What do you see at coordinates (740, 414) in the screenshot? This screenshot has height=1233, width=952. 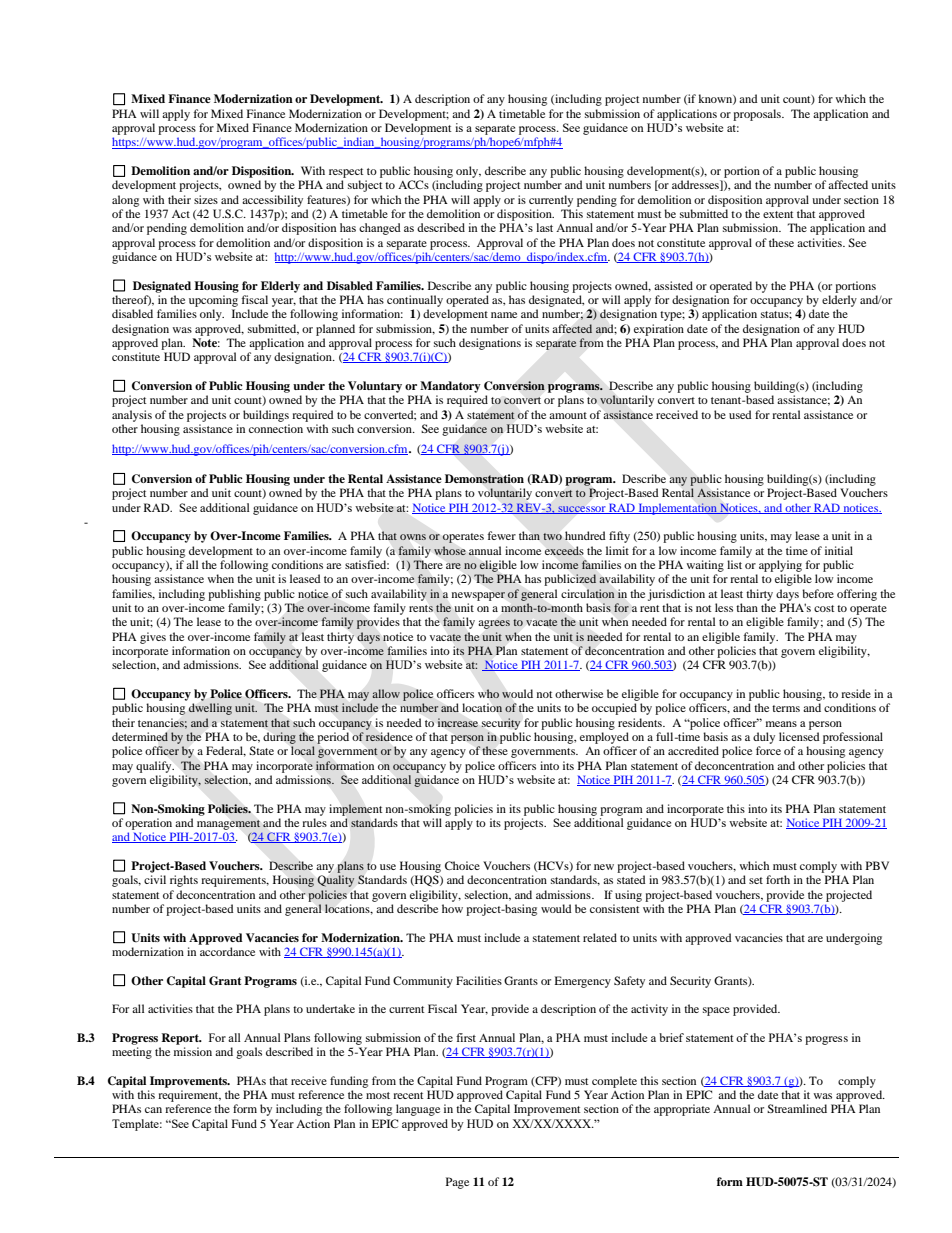 I see `used` at bounding box center [740, 414].
